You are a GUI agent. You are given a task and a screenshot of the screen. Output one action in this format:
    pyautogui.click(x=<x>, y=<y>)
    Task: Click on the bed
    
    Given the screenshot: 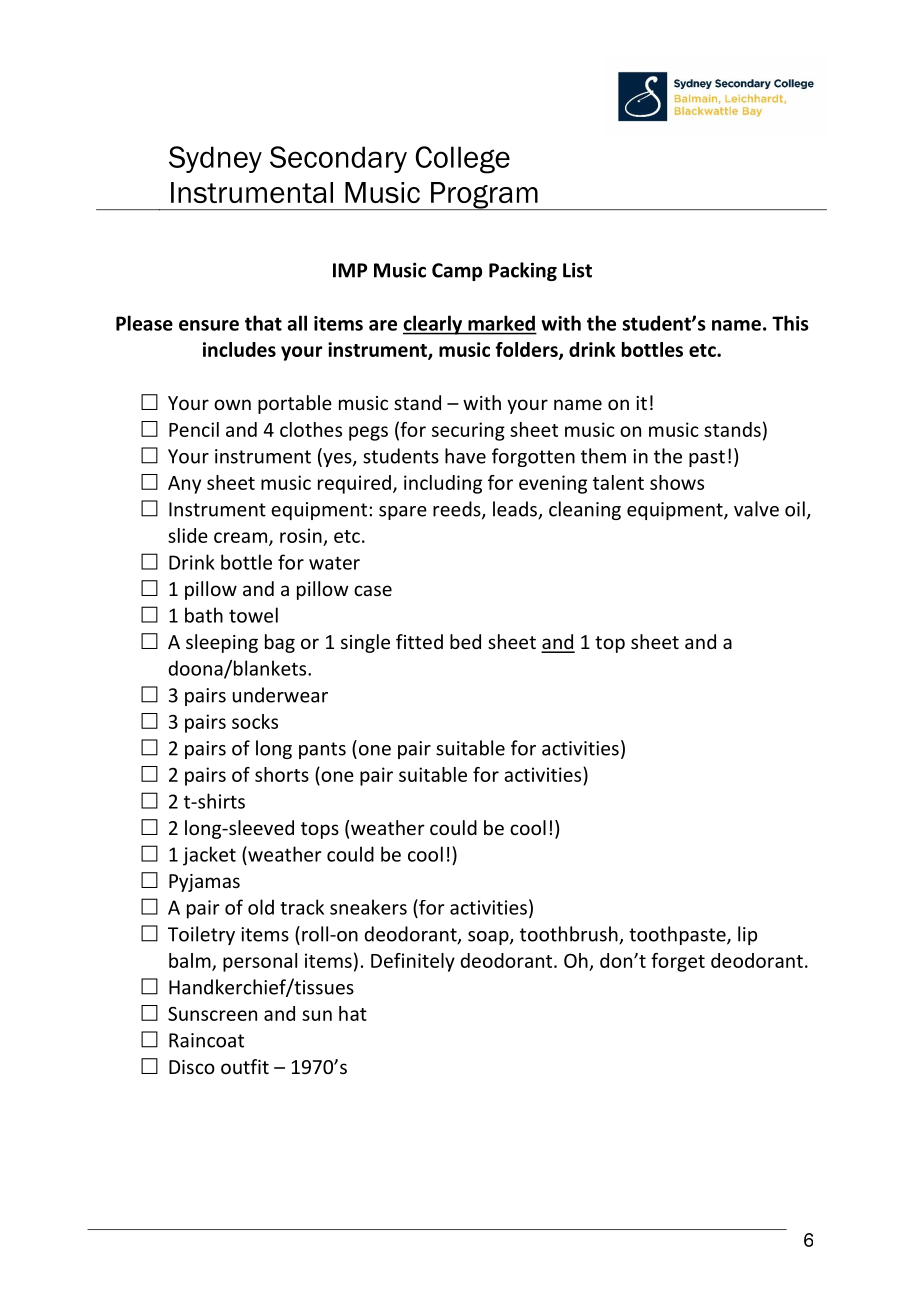 What is the action you would take?
    pyautogui.click(x=465, y=641)
